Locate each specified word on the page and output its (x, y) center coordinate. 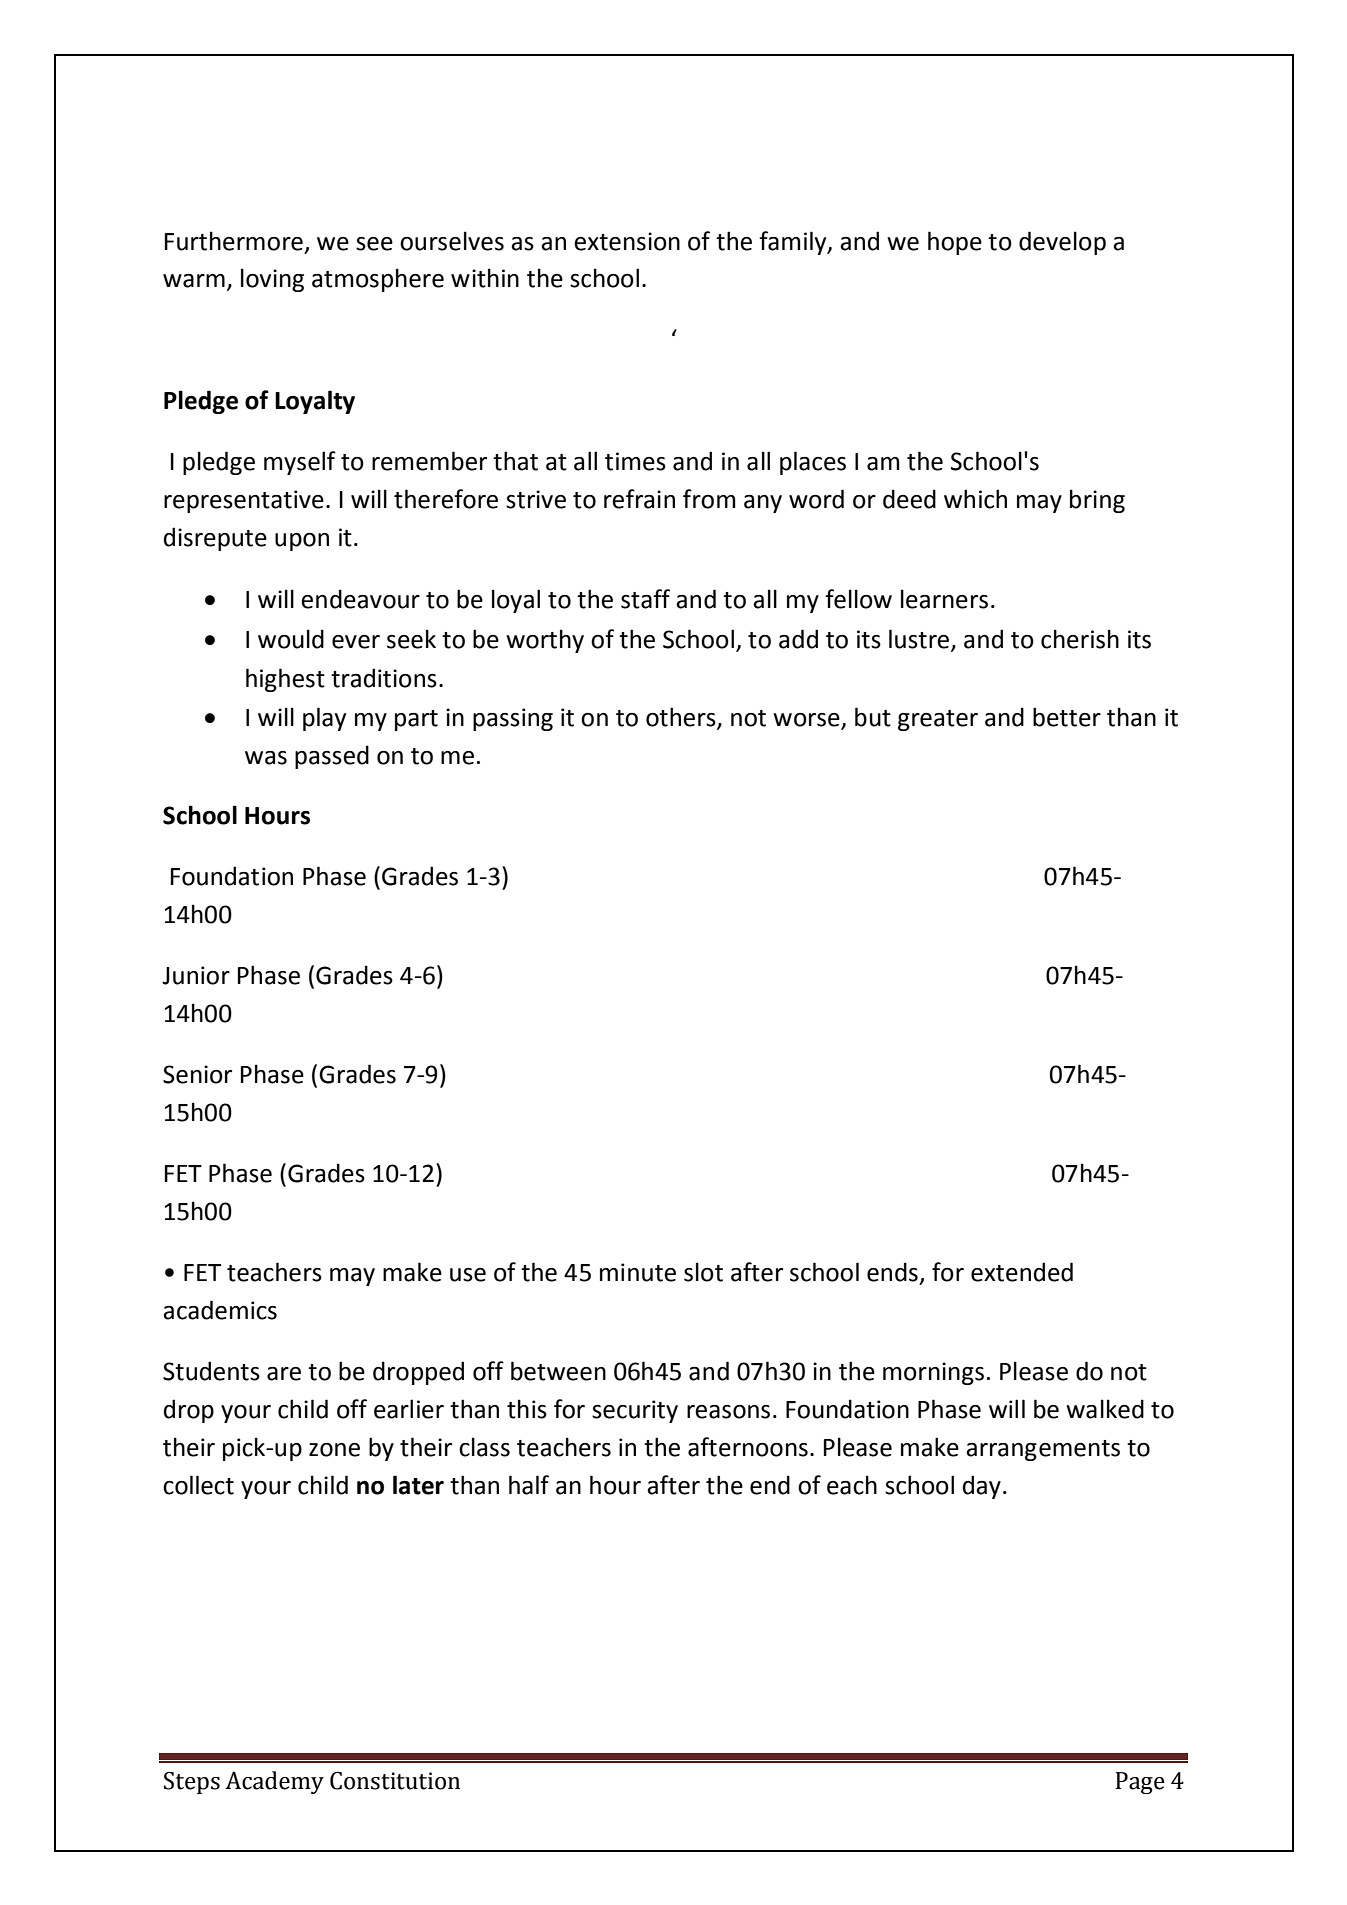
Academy (274, 1782)
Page (1140, 1783)
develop (1062, 243)
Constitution (395, 1781)
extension (627, 241)
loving (272, 280)
